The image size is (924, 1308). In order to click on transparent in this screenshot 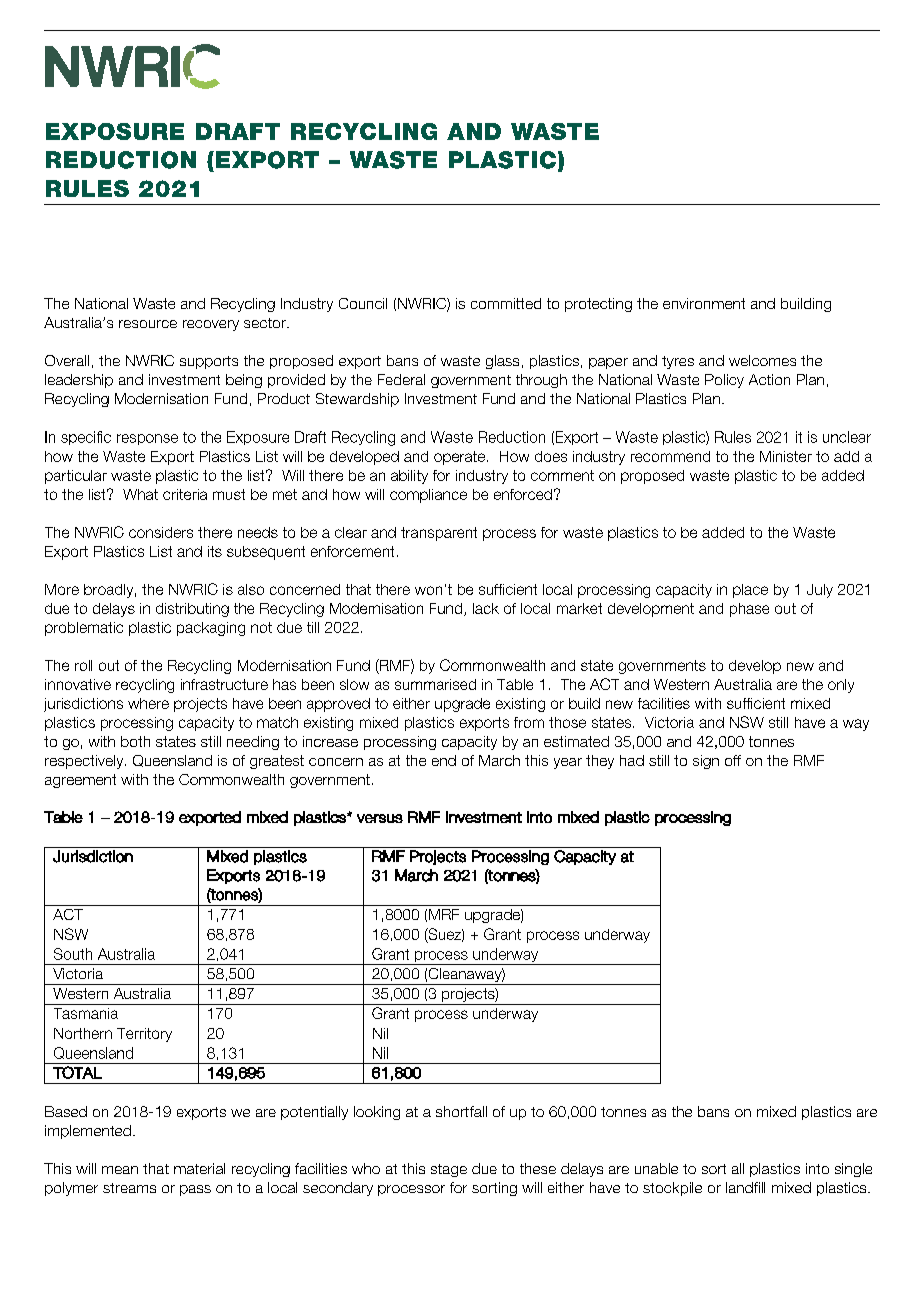, I will do `click(439, 534)`.
